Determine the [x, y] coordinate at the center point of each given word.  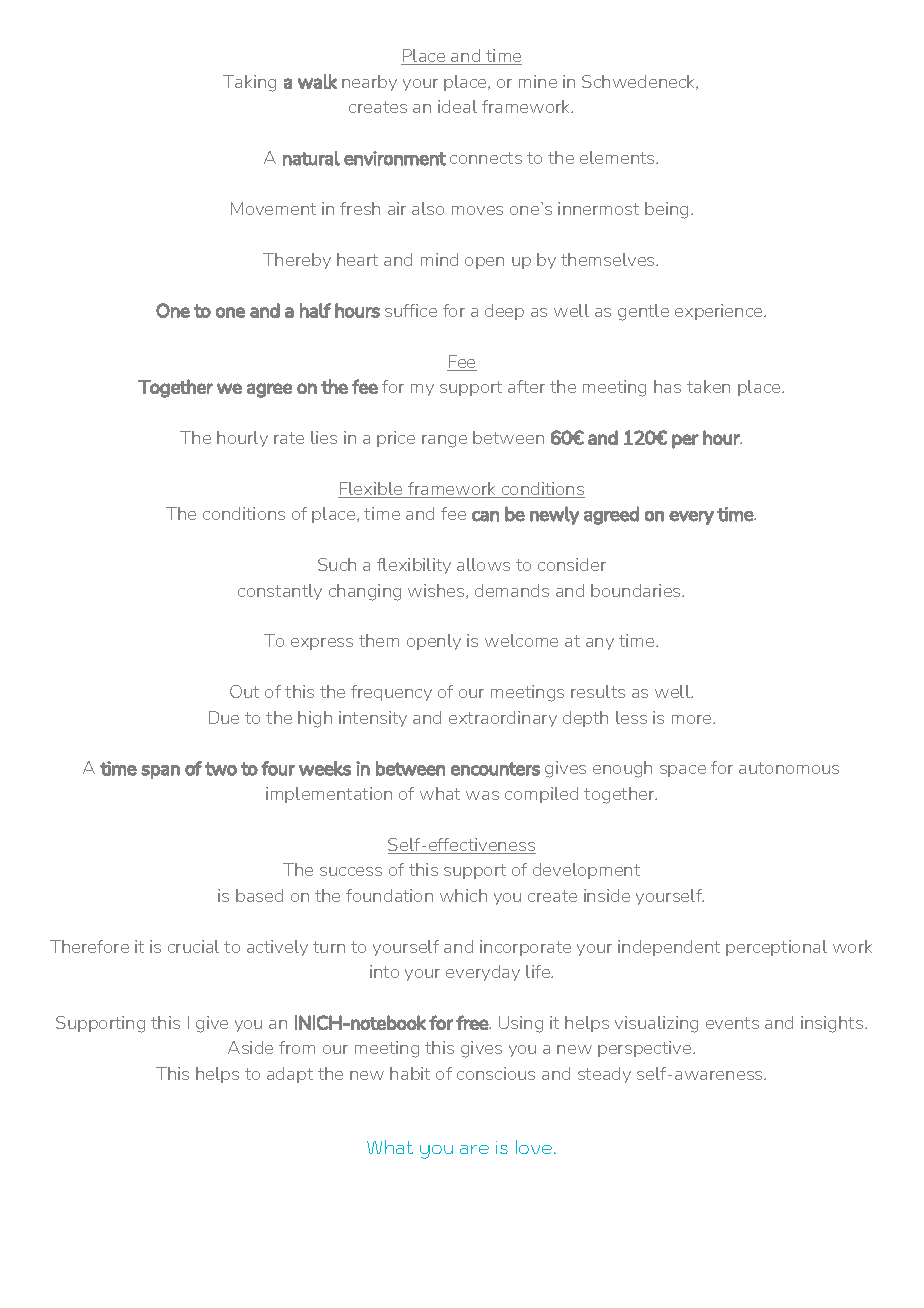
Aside [250, 1047]
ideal [457, 106]
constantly [280, 592]
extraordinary [503, 719]
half [315, 310]
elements [618, 157]
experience [720, 312]
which [463, 895]
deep [504, 312]
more [693, 719]
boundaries [637, 590]
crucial [193, 946]
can [485, 516]
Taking [249, 83]
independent [669, 948]
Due [224, 717]
